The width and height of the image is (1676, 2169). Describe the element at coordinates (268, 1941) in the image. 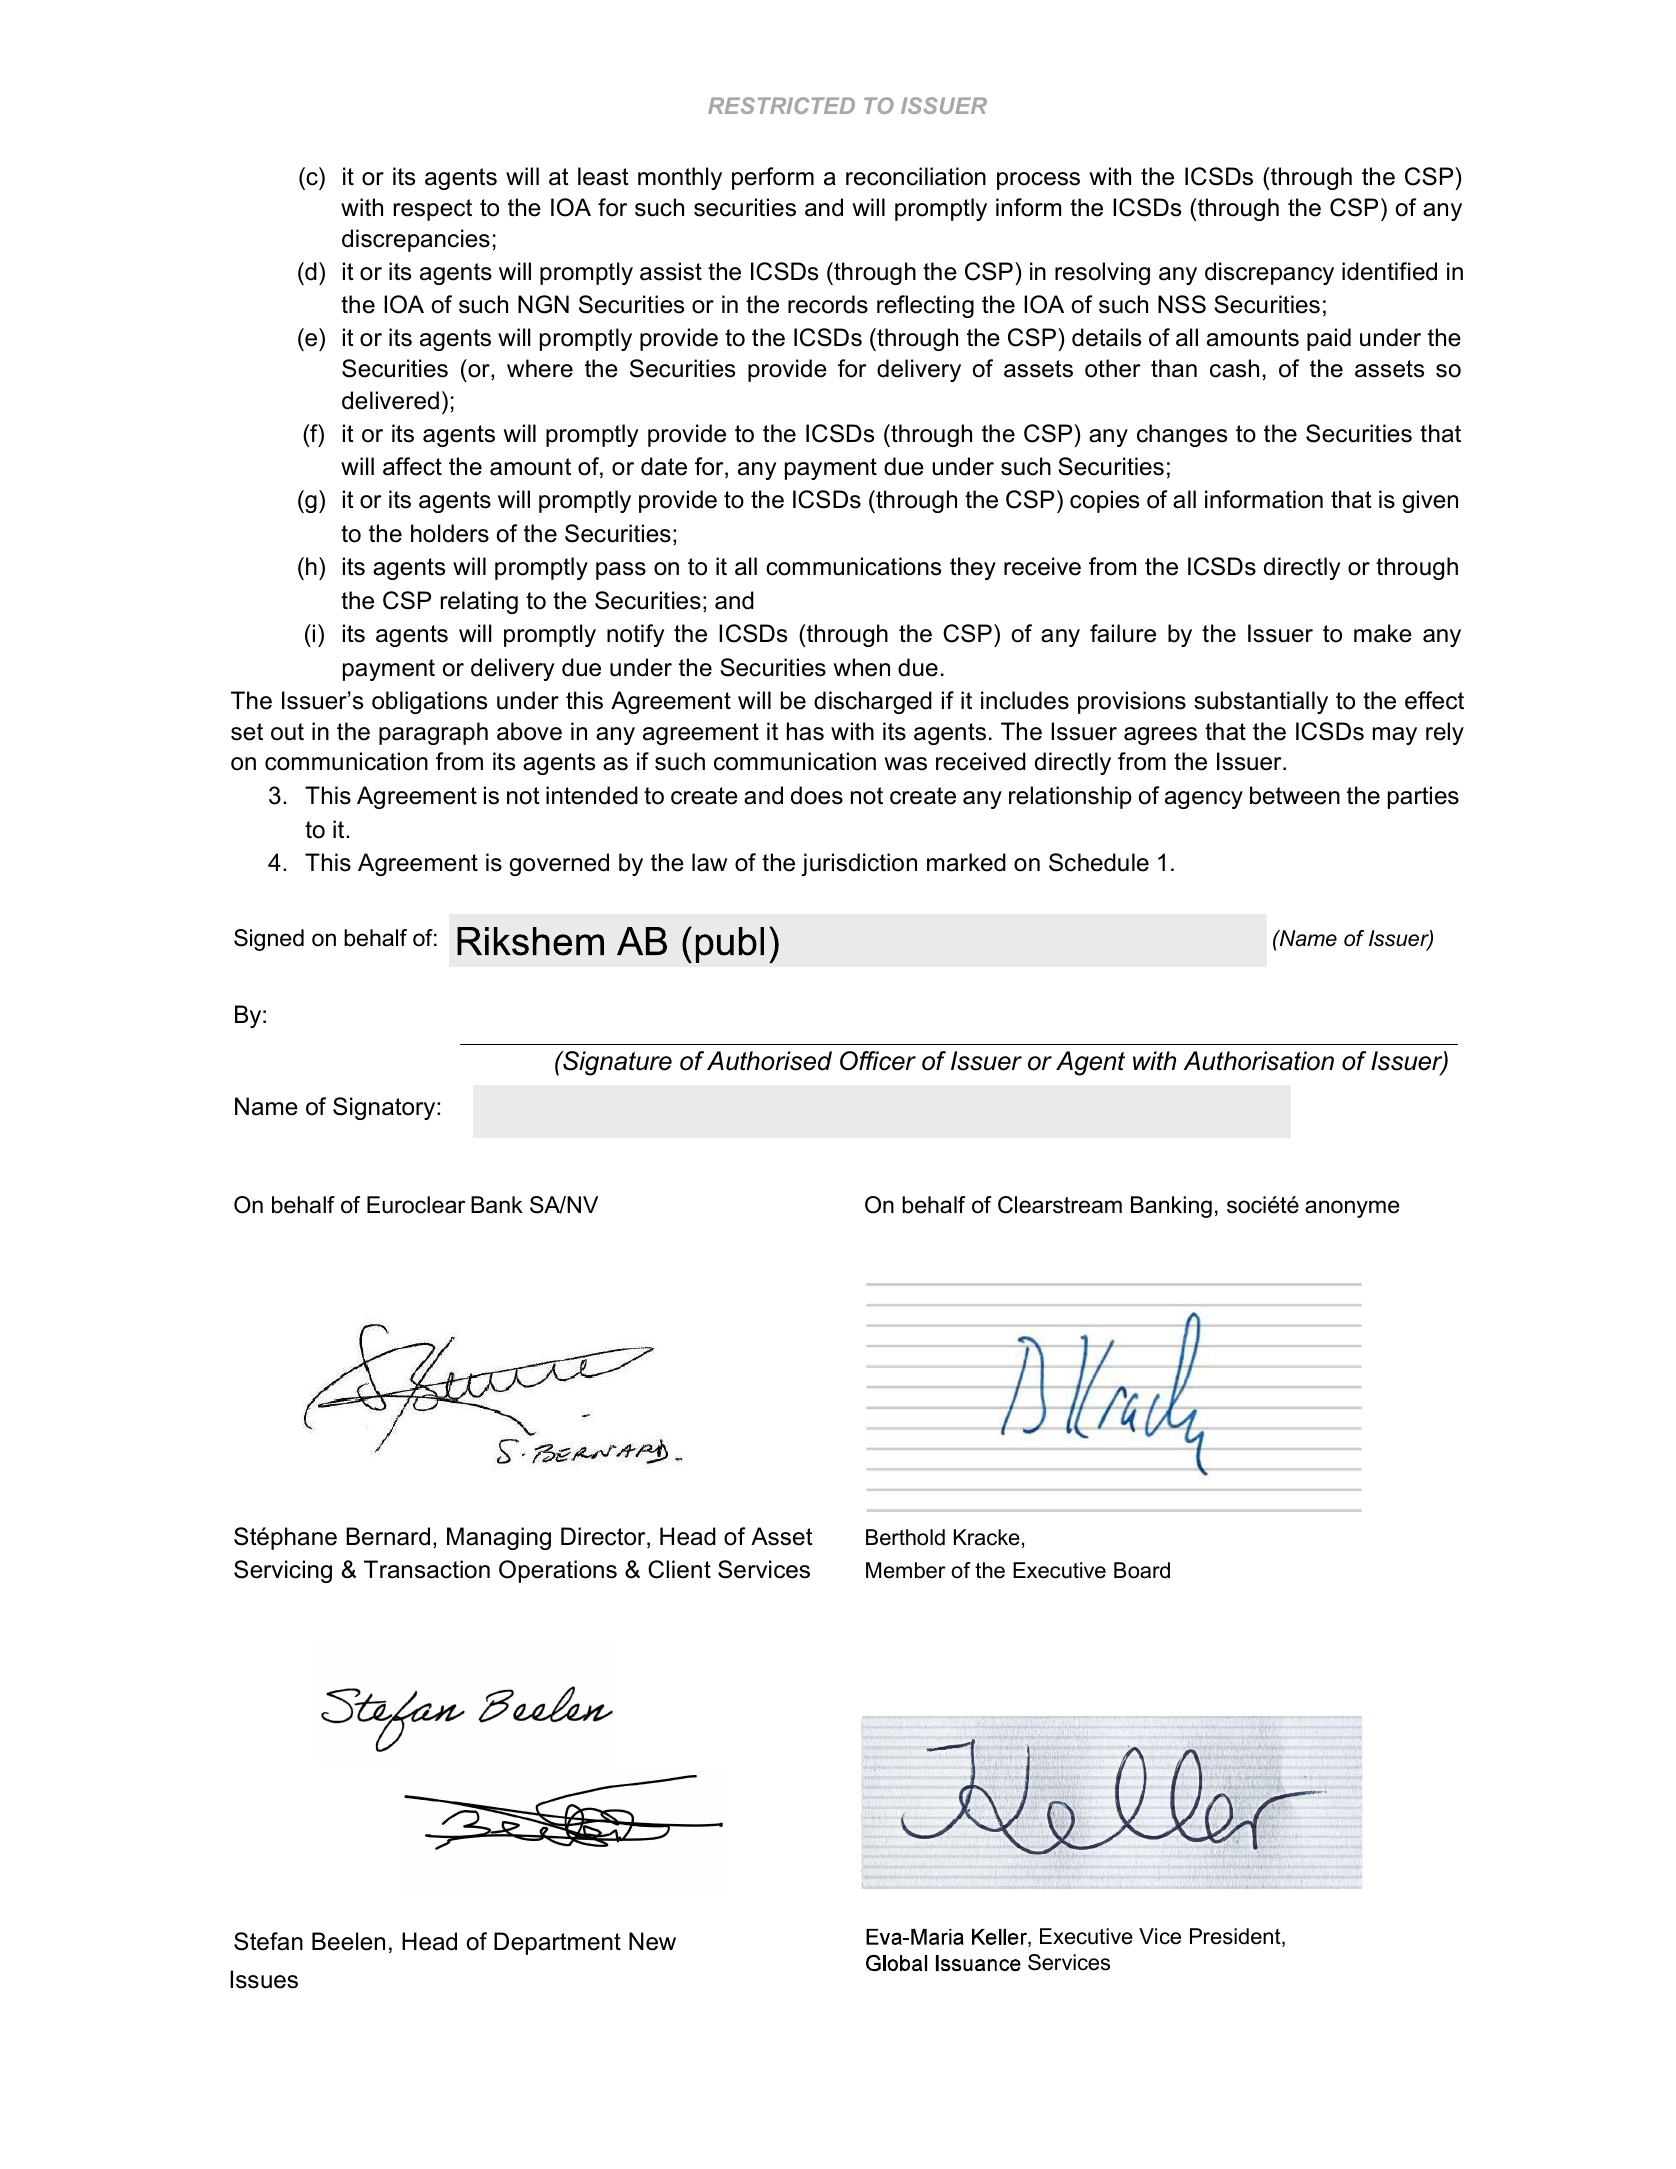

I see `Stefan` at that location.
